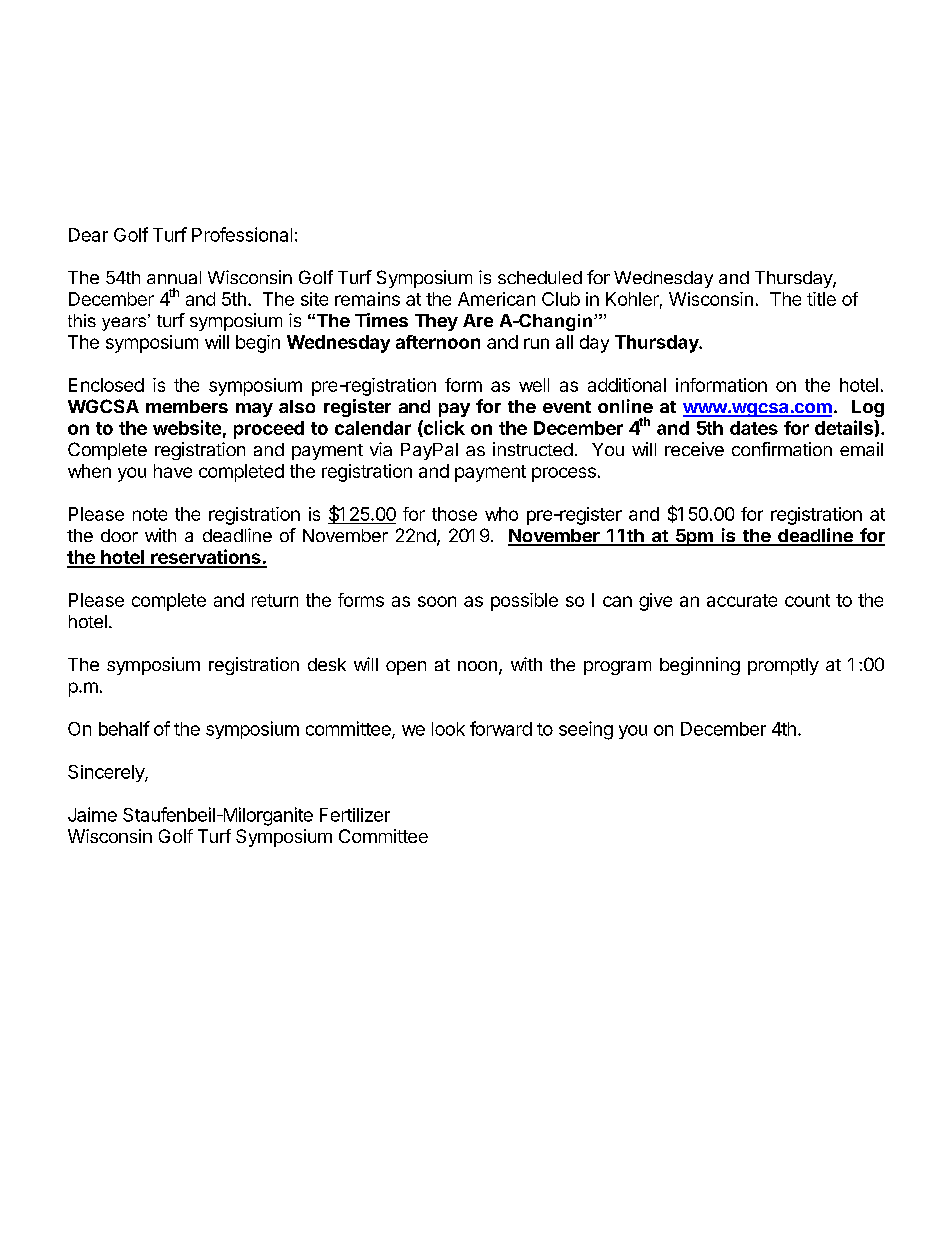 The width and height of the document is (952, 1233). I want to click on confirmation, so click(782, 449).
